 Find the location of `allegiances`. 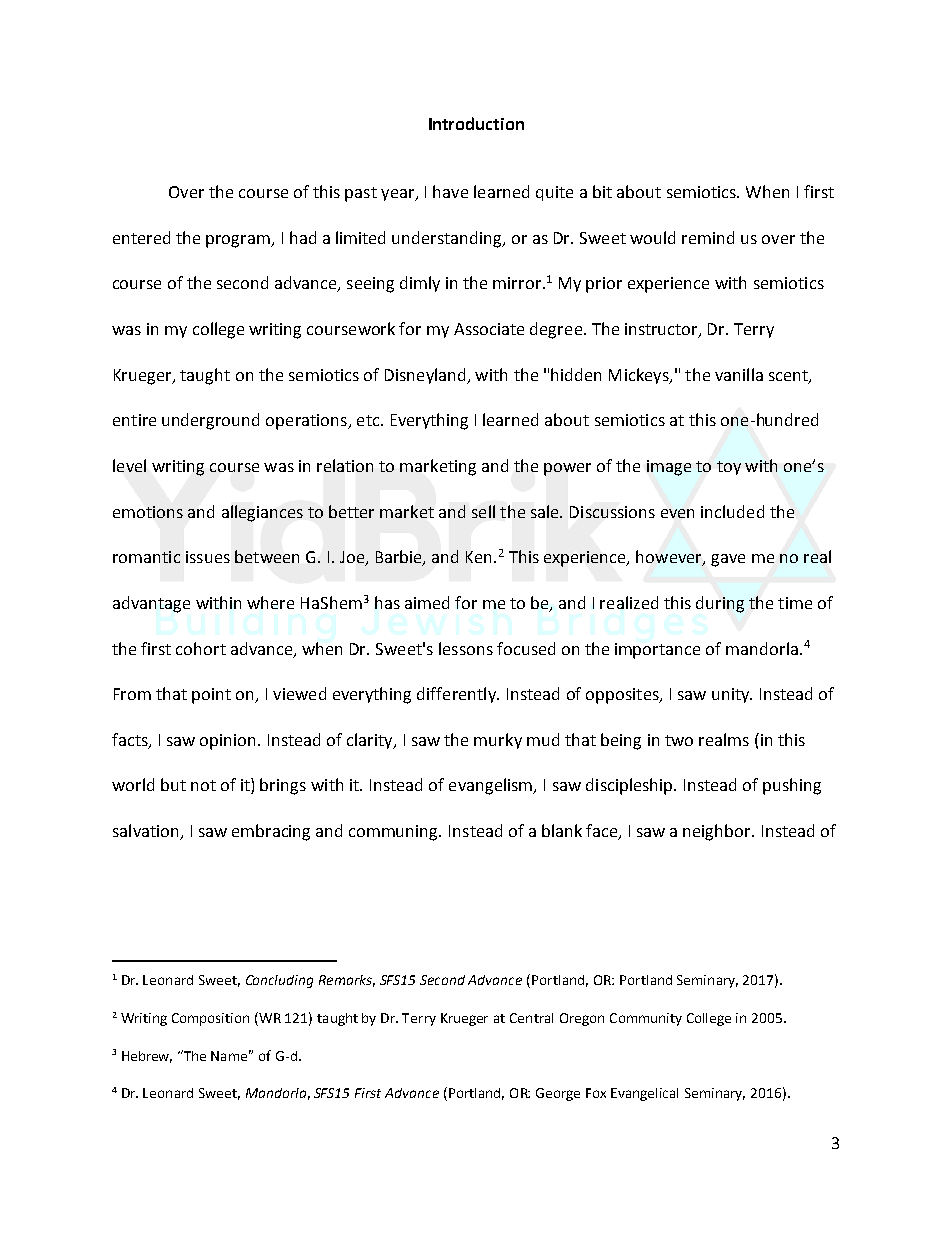

allegiances is located at coordinates (262, 513).
